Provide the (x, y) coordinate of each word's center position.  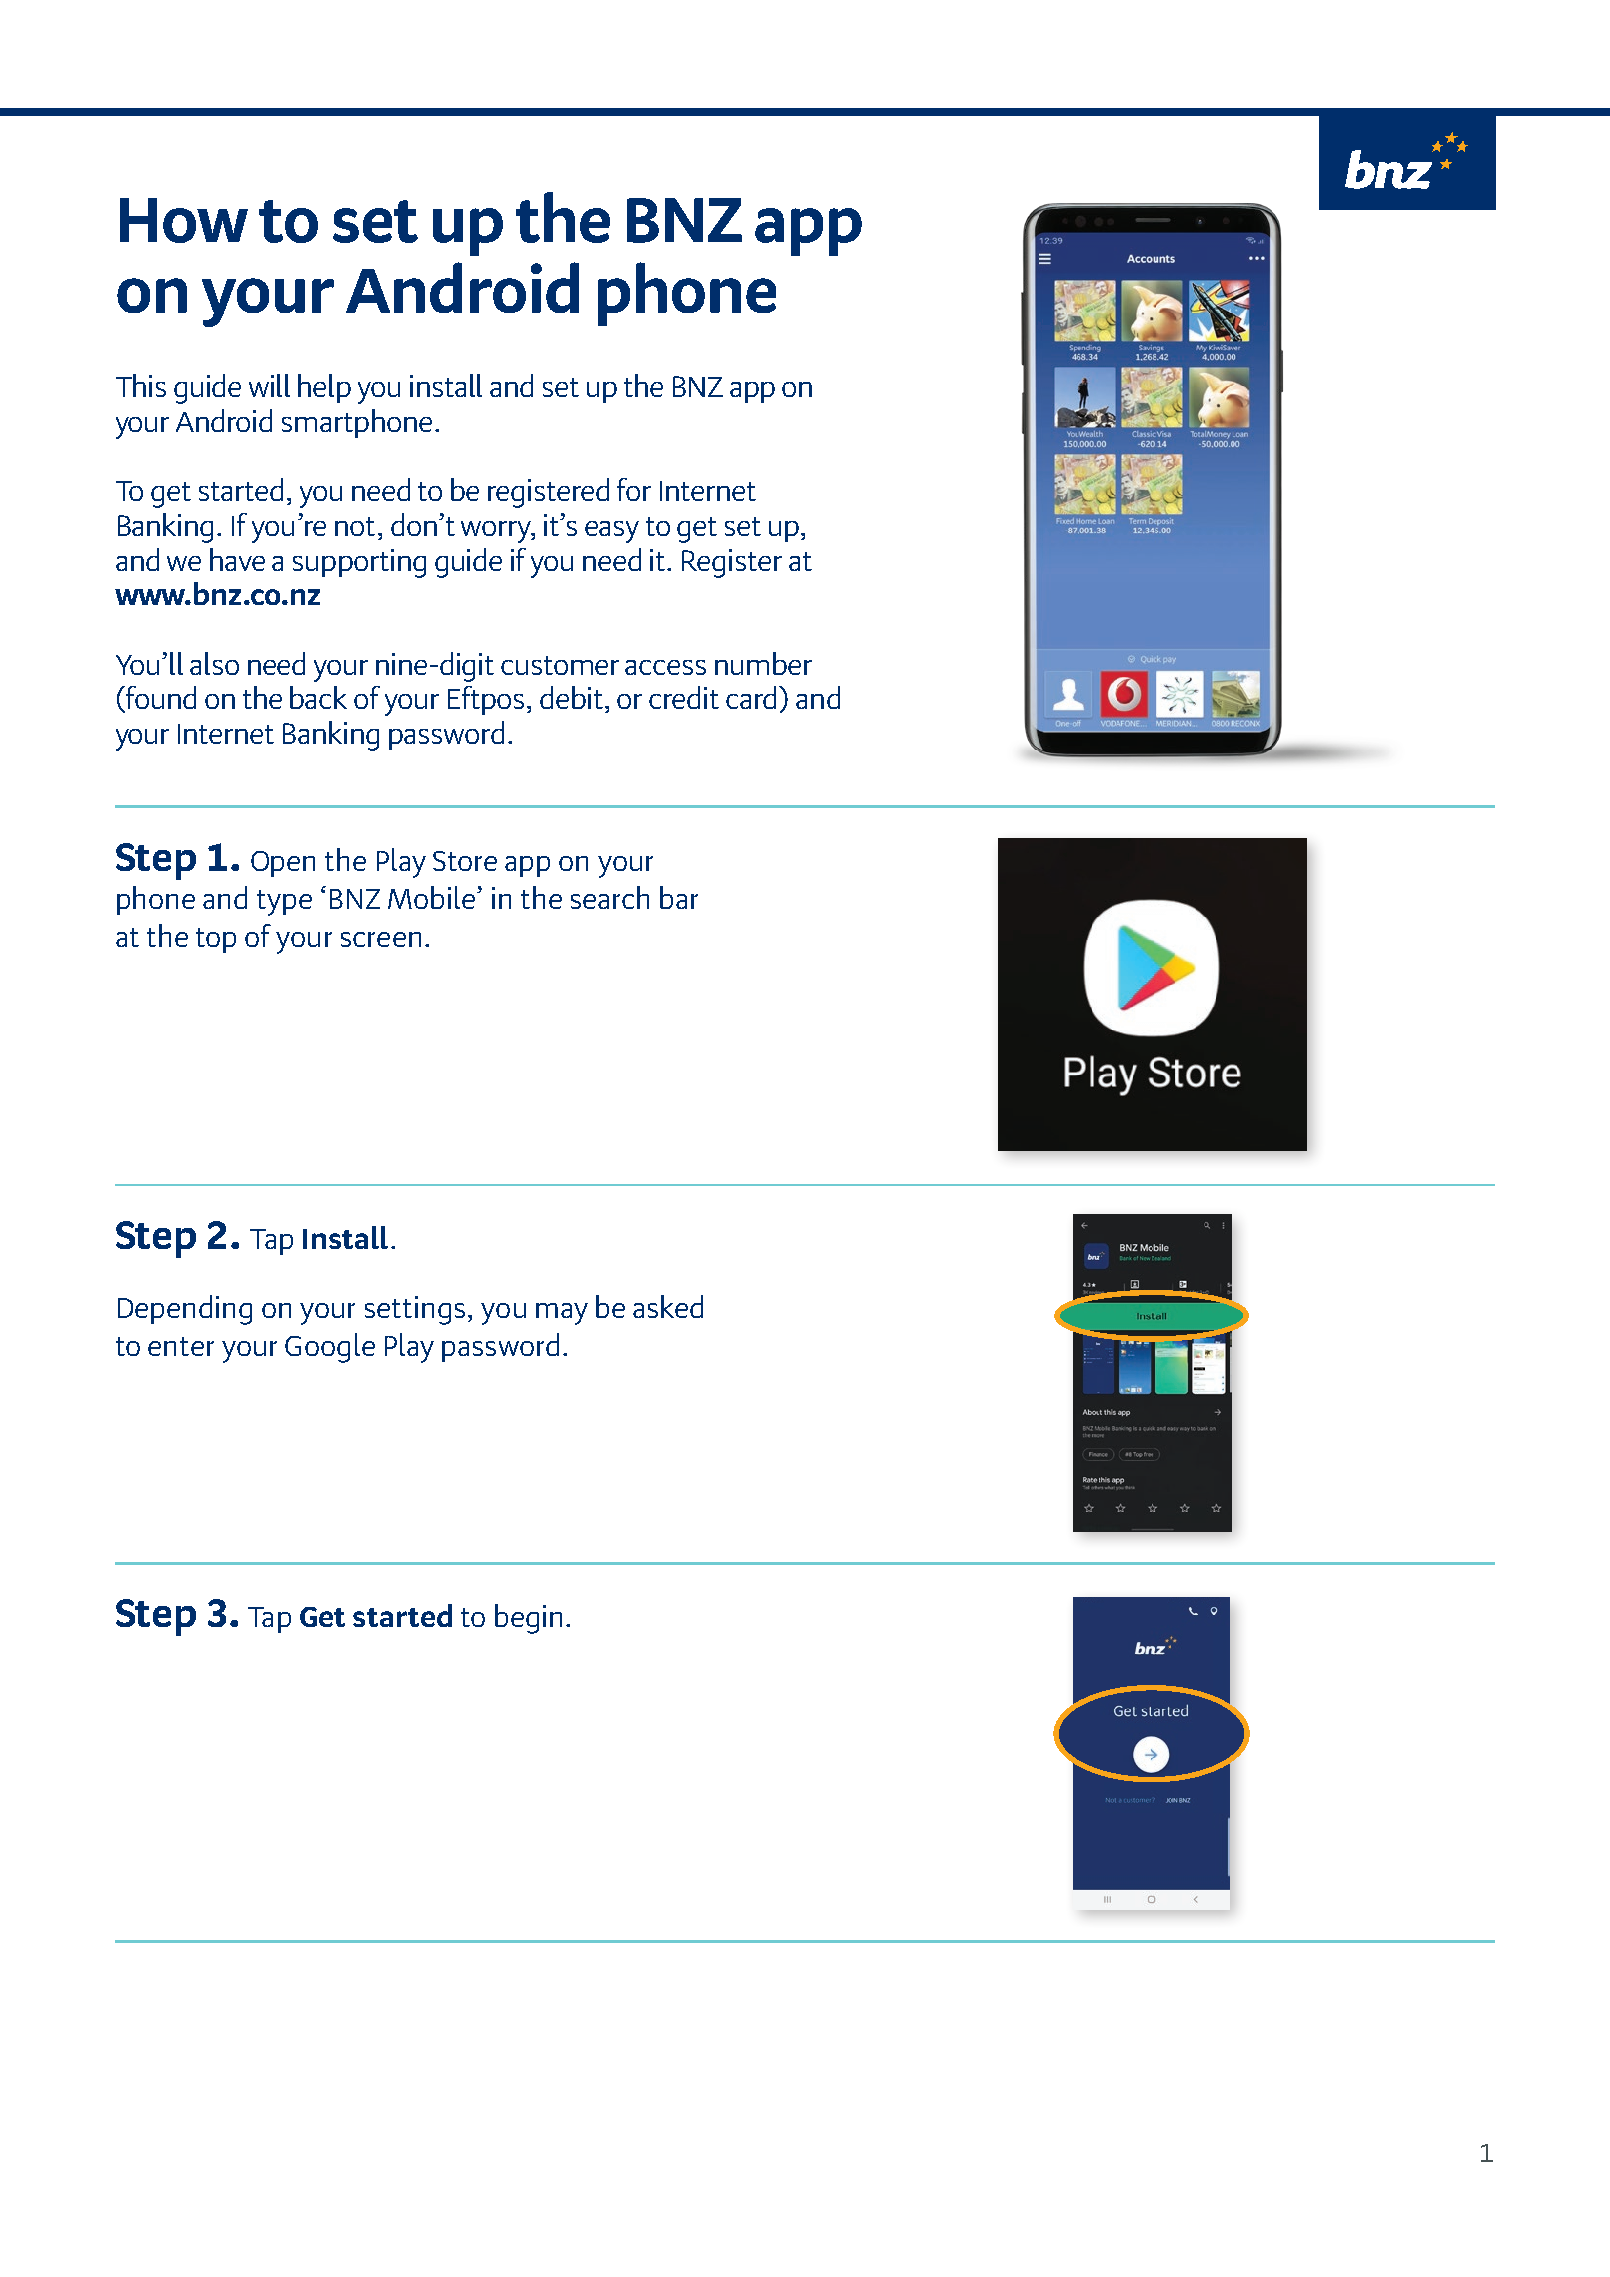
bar (679, 897)
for (634, 489)
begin (528, 1619)
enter (181, 1346)
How (184, 220)
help (324, 388)
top (216, 940)
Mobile (433, 897)
